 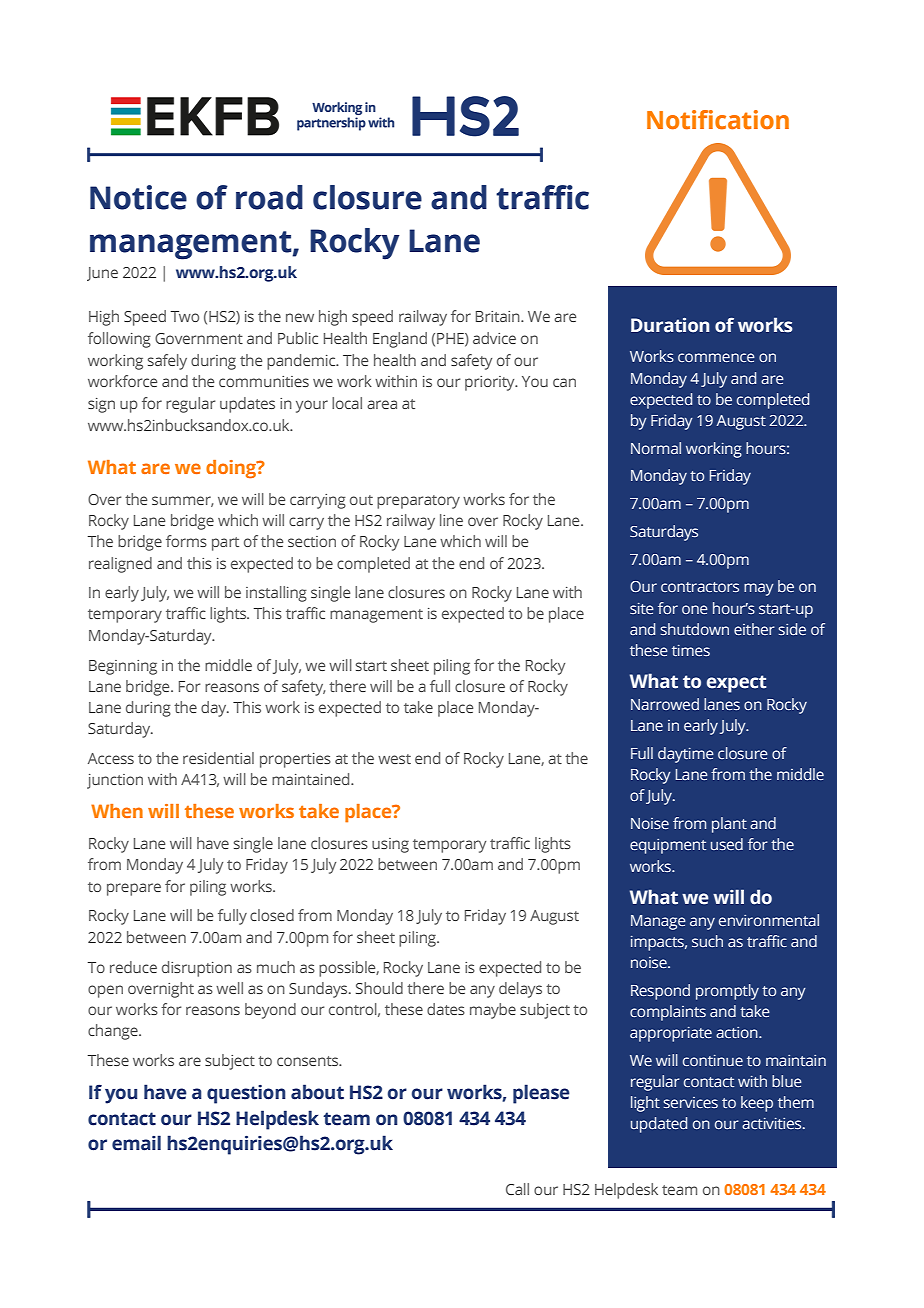 I want to click on email, so click(x=136, y=1143).
